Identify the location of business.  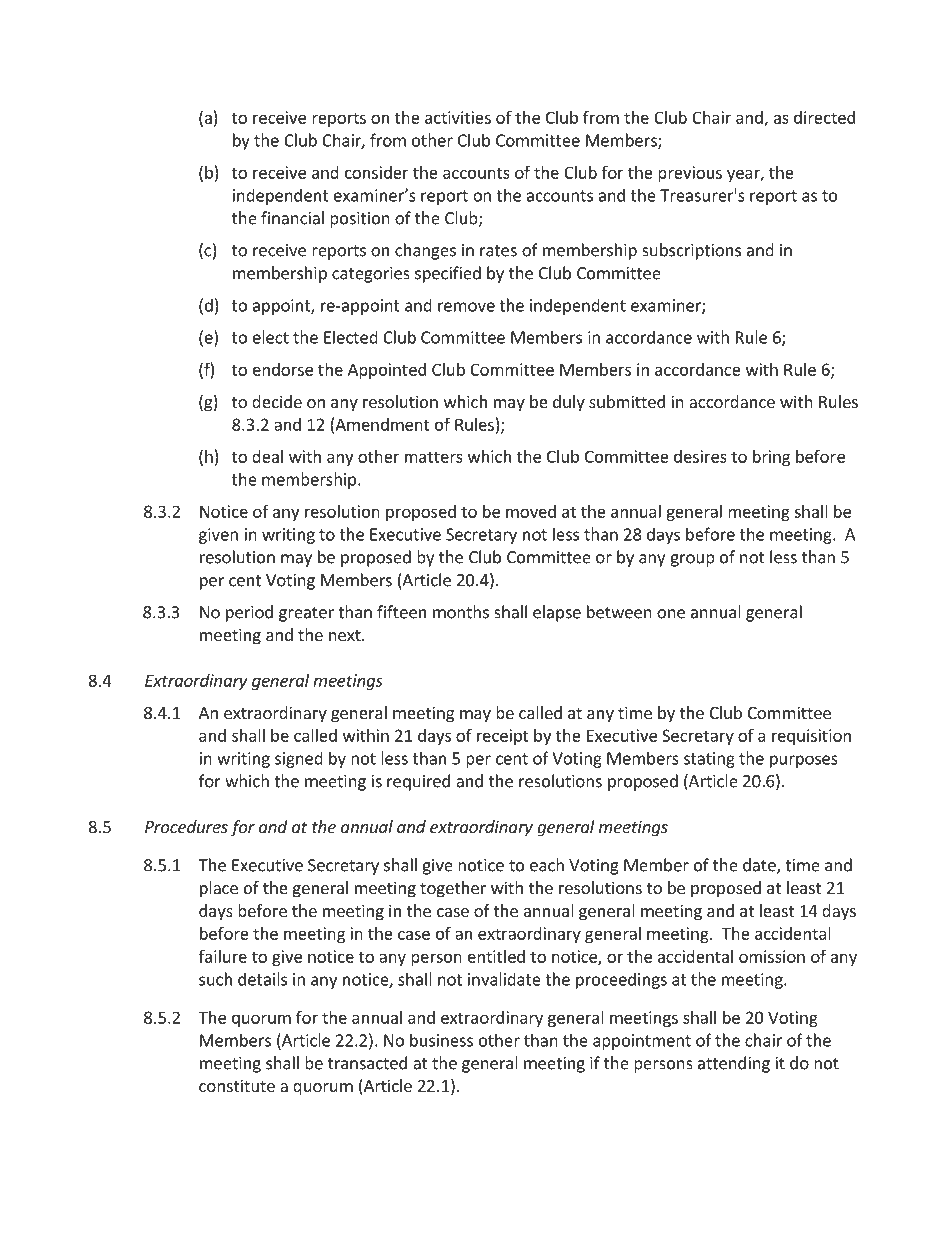
(441, 1040).
